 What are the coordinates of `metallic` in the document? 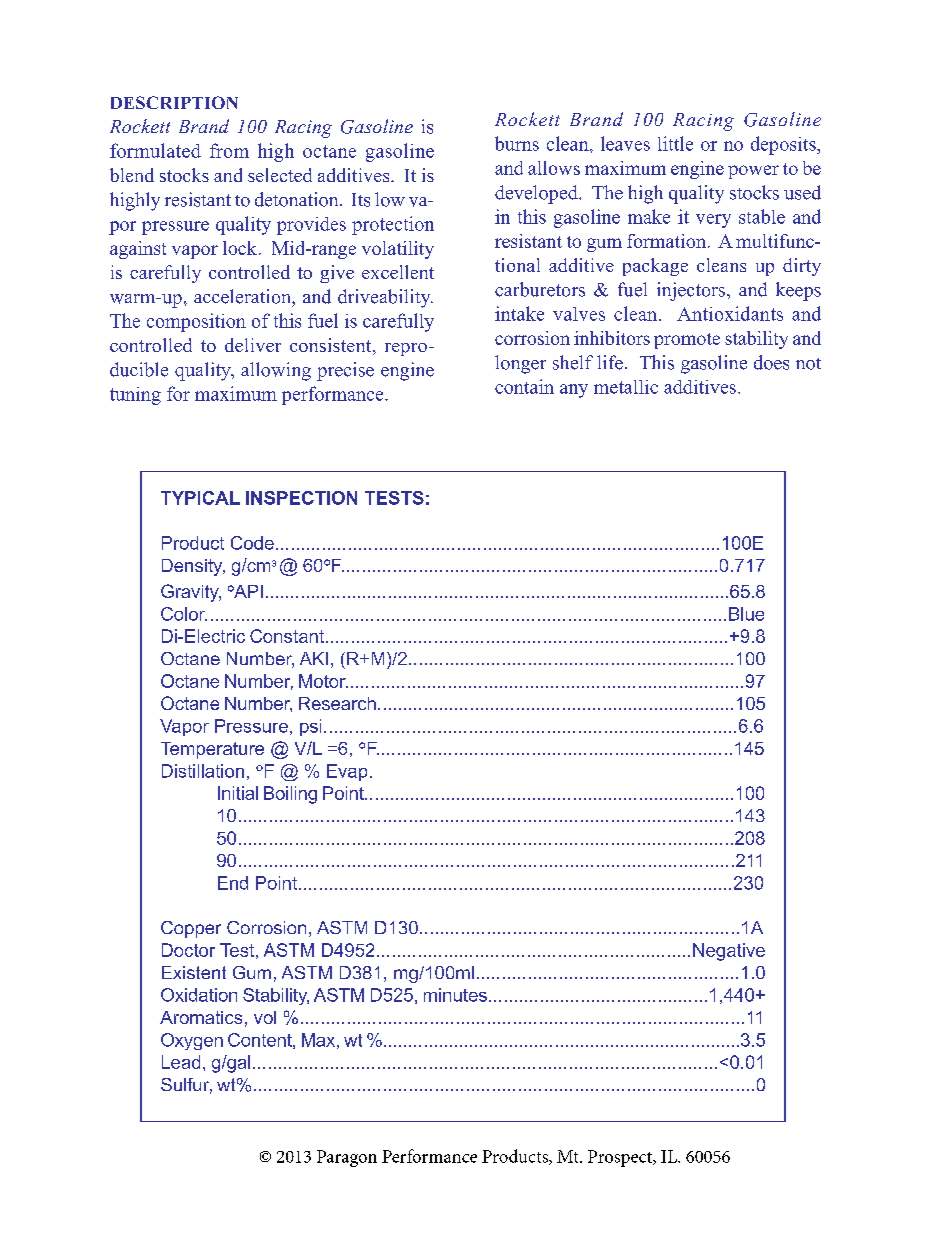 It's located at (626, 387).
